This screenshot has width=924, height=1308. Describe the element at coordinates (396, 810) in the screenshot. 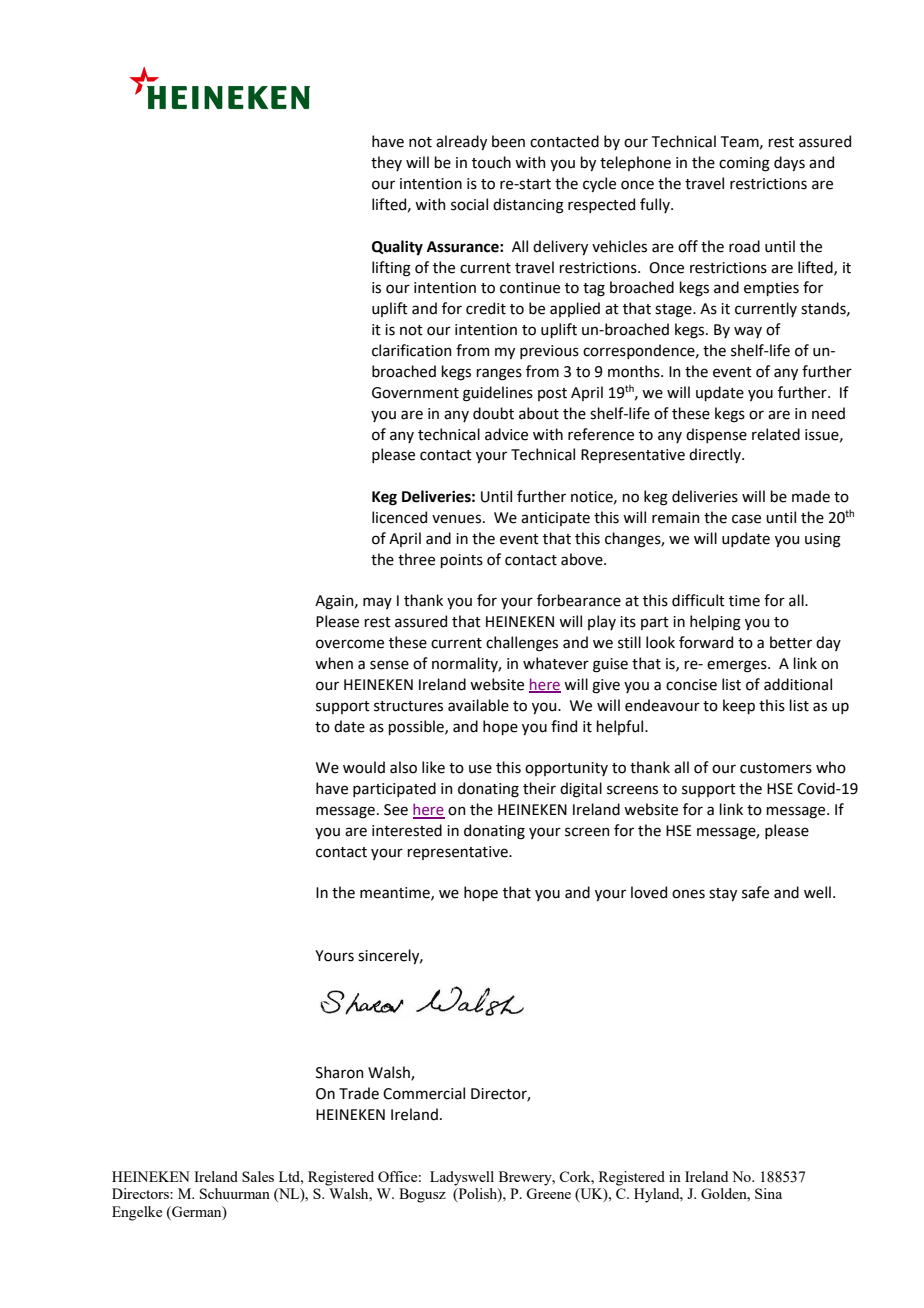

I see `See` at that location.
